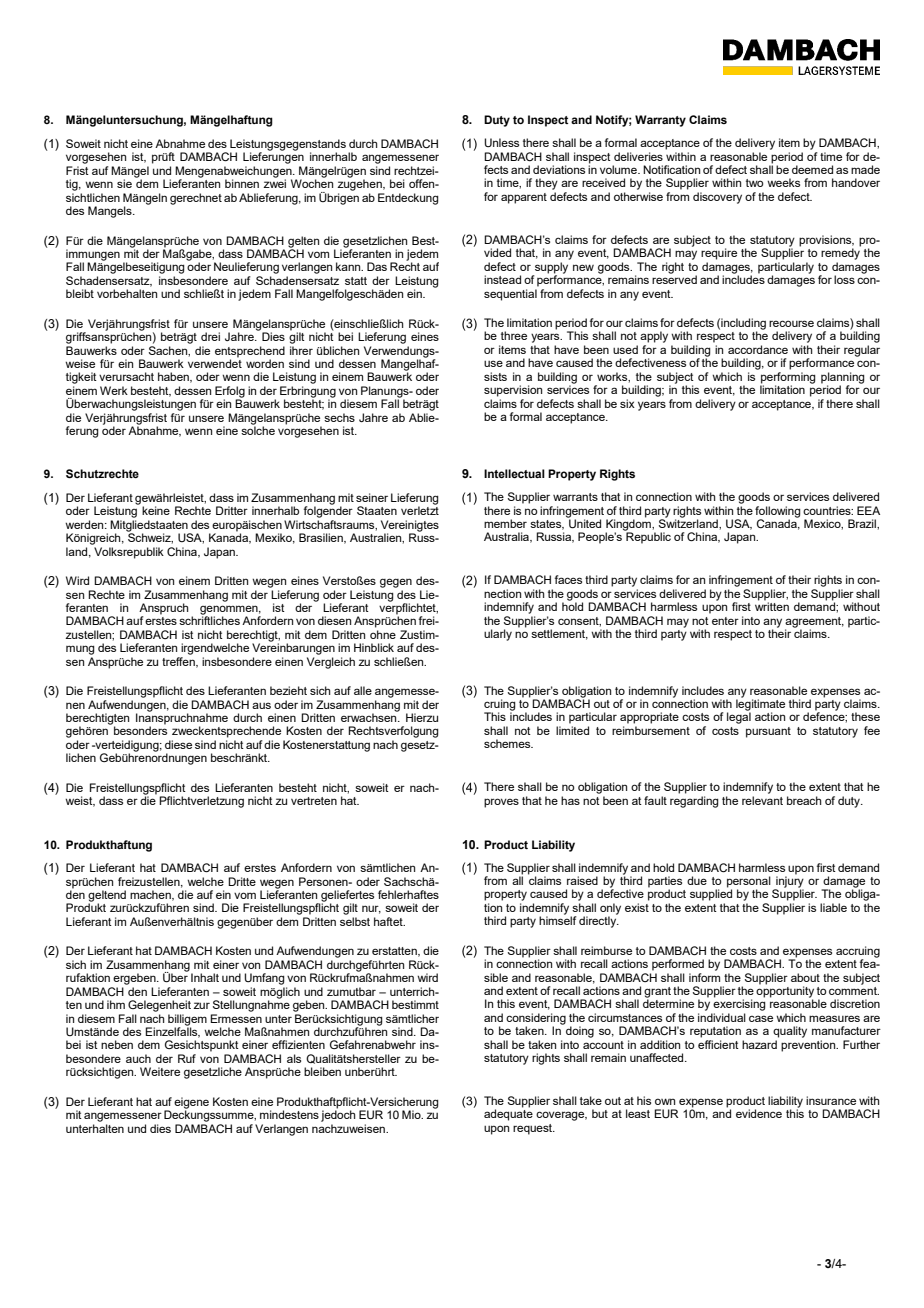 The height and width of the document is (1308, 924). I want to click on faces, so click(568, 579).
